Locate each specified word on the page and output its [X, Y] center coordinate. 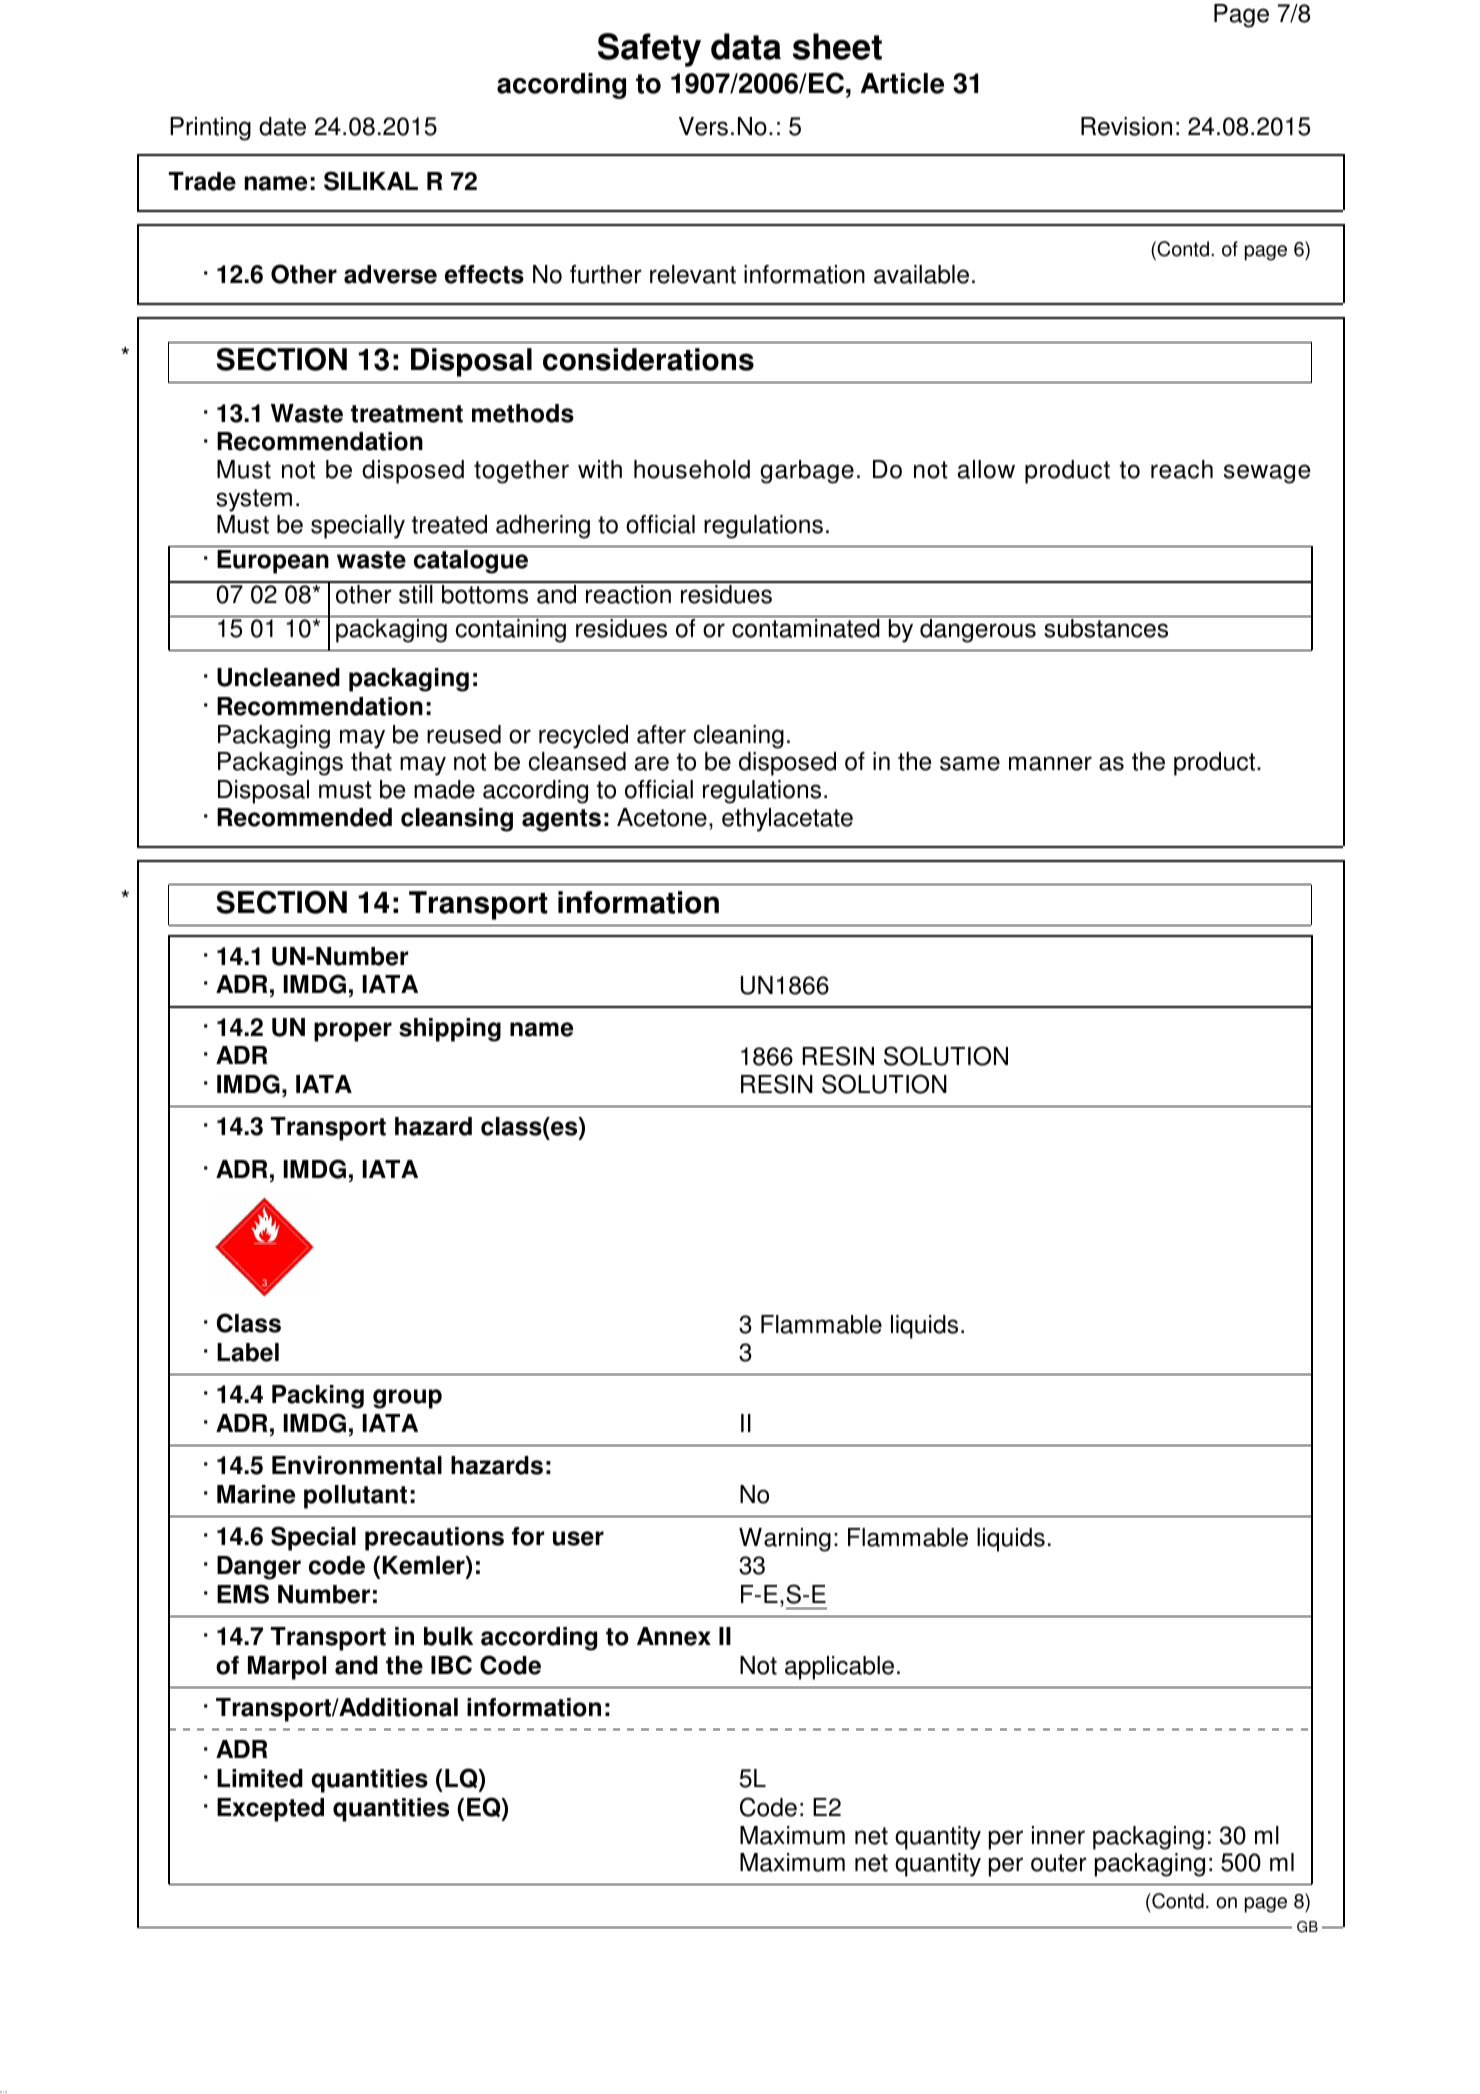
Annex [674, 1636]
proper [353, 1032]
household [692, 469]
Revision [1126, 126]
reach [1182, 469]
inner [1058, 1835]
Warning [785, 1540]
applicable [839, 1668]
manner [1050, 763]
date [282, 126]
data [746, 46]
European [273, 562]
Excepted [270, 1810]
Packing [318, 1397]
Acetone [662, 817]
